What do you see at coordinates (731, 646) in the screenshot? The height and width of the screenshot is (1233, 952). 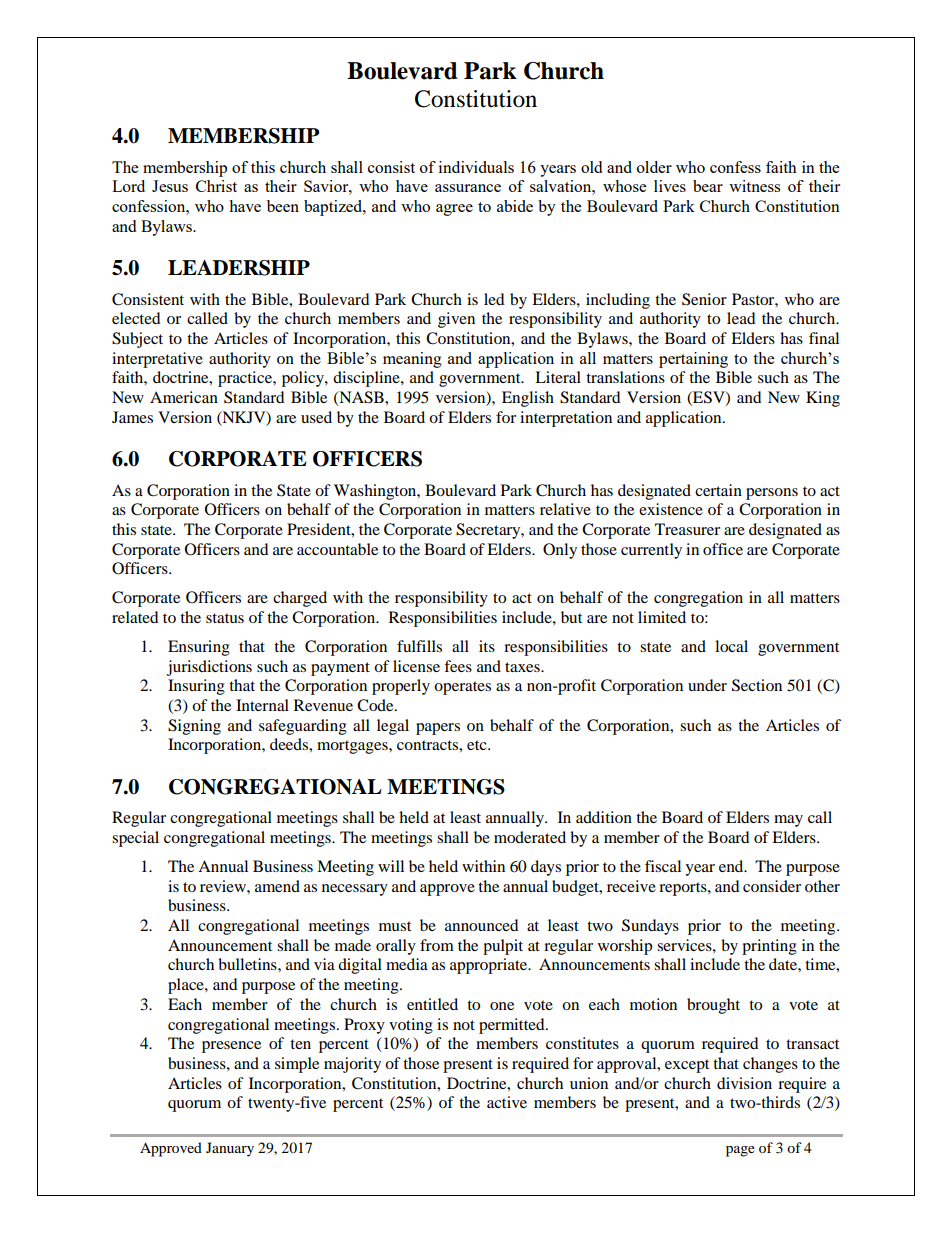 I see `local` at bounding box center [731, 646].
